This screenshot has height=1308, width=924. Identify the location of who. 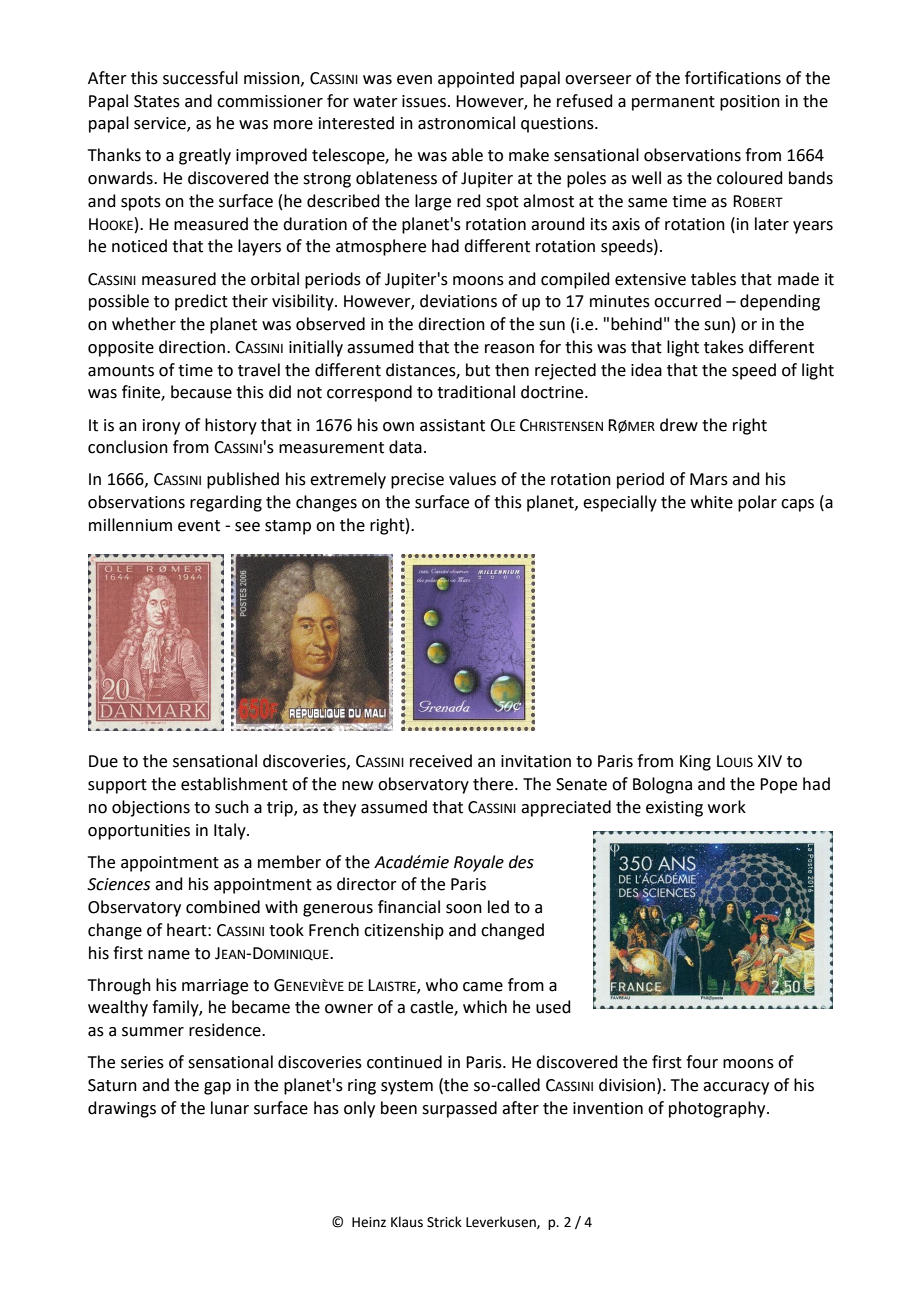
(442, 985).
